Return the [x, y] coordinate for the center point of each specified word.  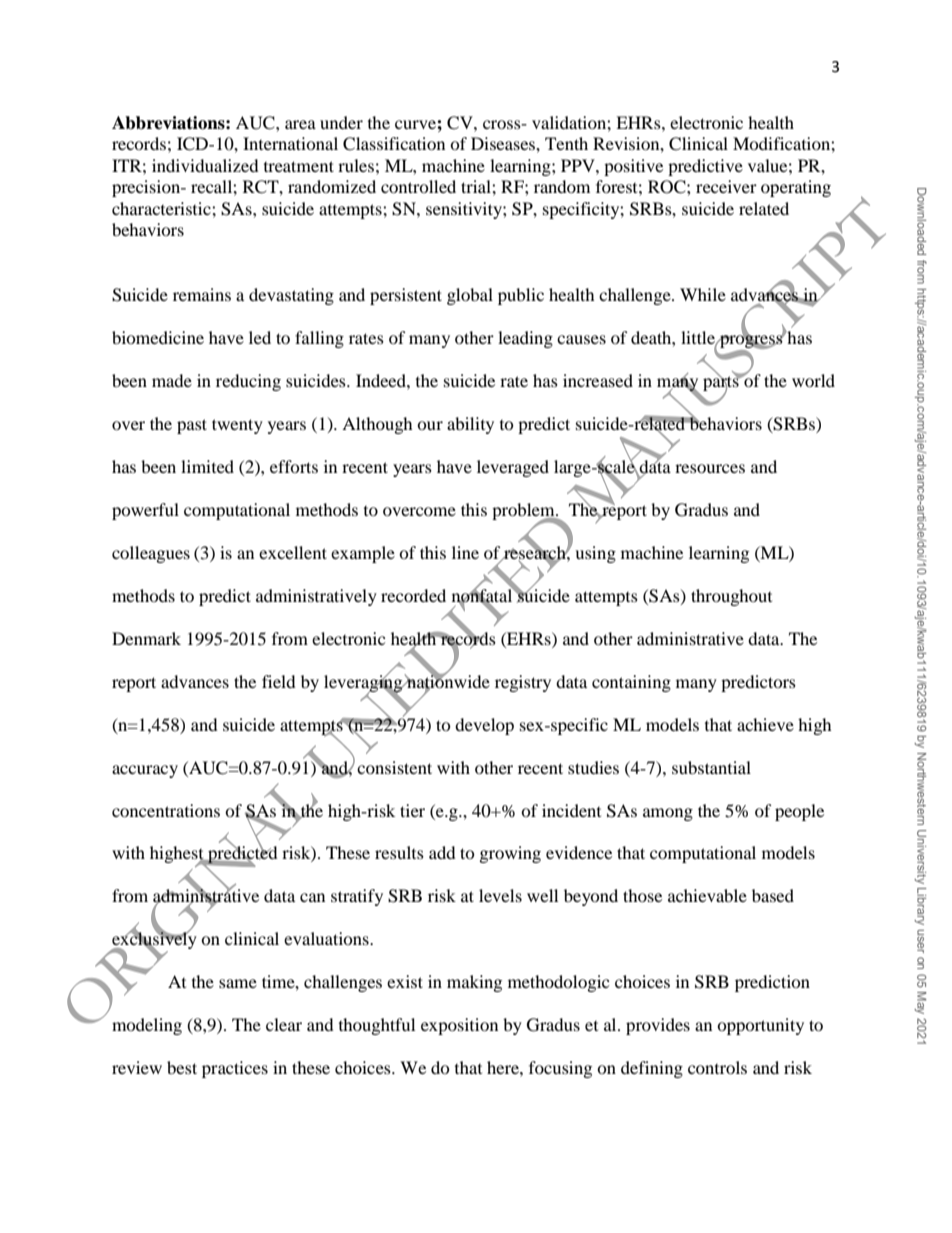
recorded [413, 595]
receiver [726, 186]
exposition [459, 1026]
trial [477, 186]
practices [235, 1069]
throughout [731, 597]
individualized [205, 165]
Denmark [146, 638]
